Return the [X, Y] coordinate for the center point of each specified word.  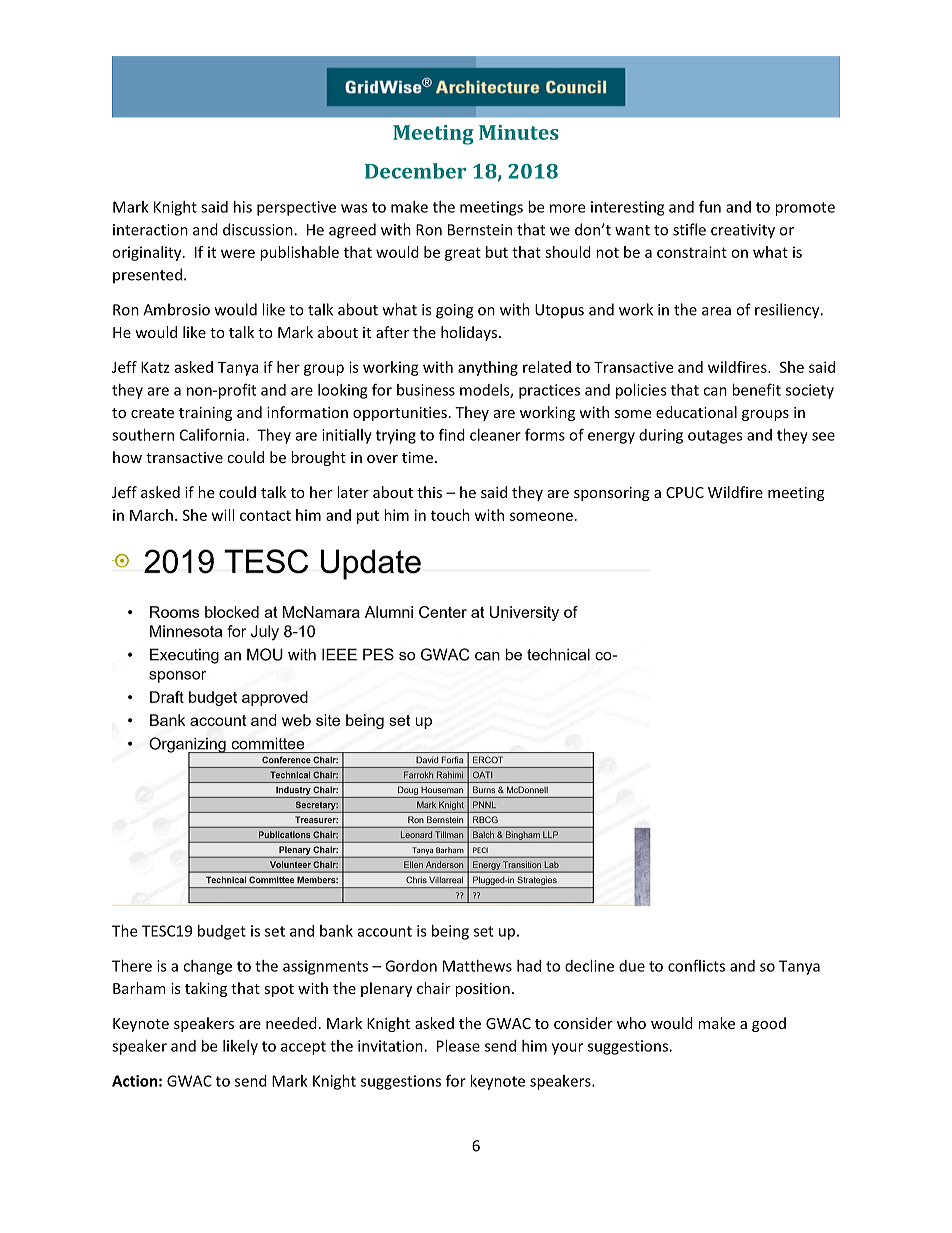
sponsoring [612, 494]
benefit [756, 389]
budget [222, 932]
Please [458, 1046]
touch [450, 515]
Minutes [519, 132]
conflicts [696, 965]
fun [710, 206]
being [450, 932]
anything [488, 368]
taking [206, 989]
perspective [296, 208]
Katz [155, 367]
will [223, 515]
